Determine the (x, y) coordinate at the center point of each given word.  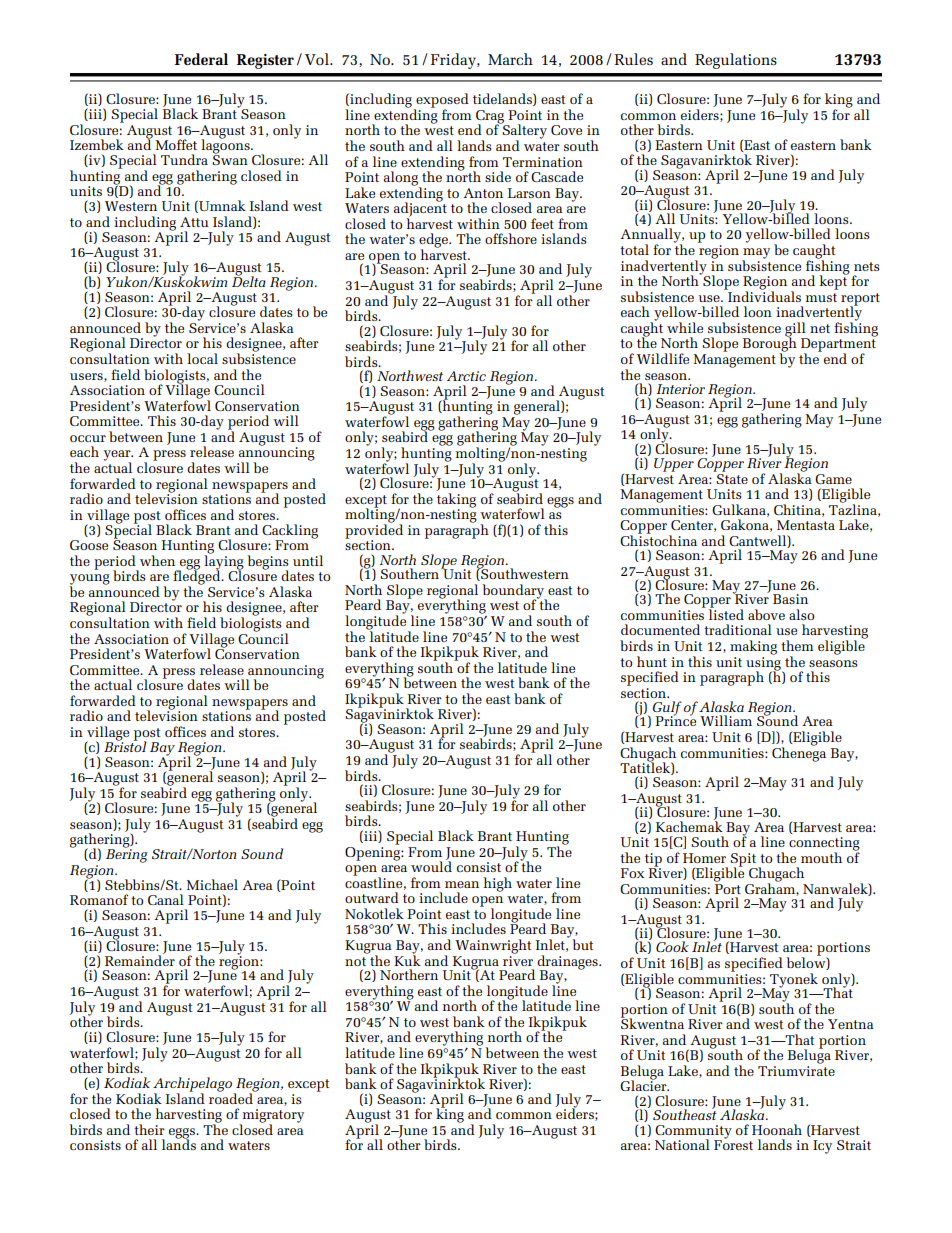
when (157, 560)
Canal (166, 899)
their (149, 1129)
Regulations (736, 61)
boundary (514, 592)
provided (374, 531)
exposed (441, 101)
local (202, 358)
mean (462, 884)
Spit (744, 861)
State (731, 477)
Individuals (763, 295)
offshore (511, 238)
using (764, 663)
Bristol (125, 745)
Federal (201, 59)
